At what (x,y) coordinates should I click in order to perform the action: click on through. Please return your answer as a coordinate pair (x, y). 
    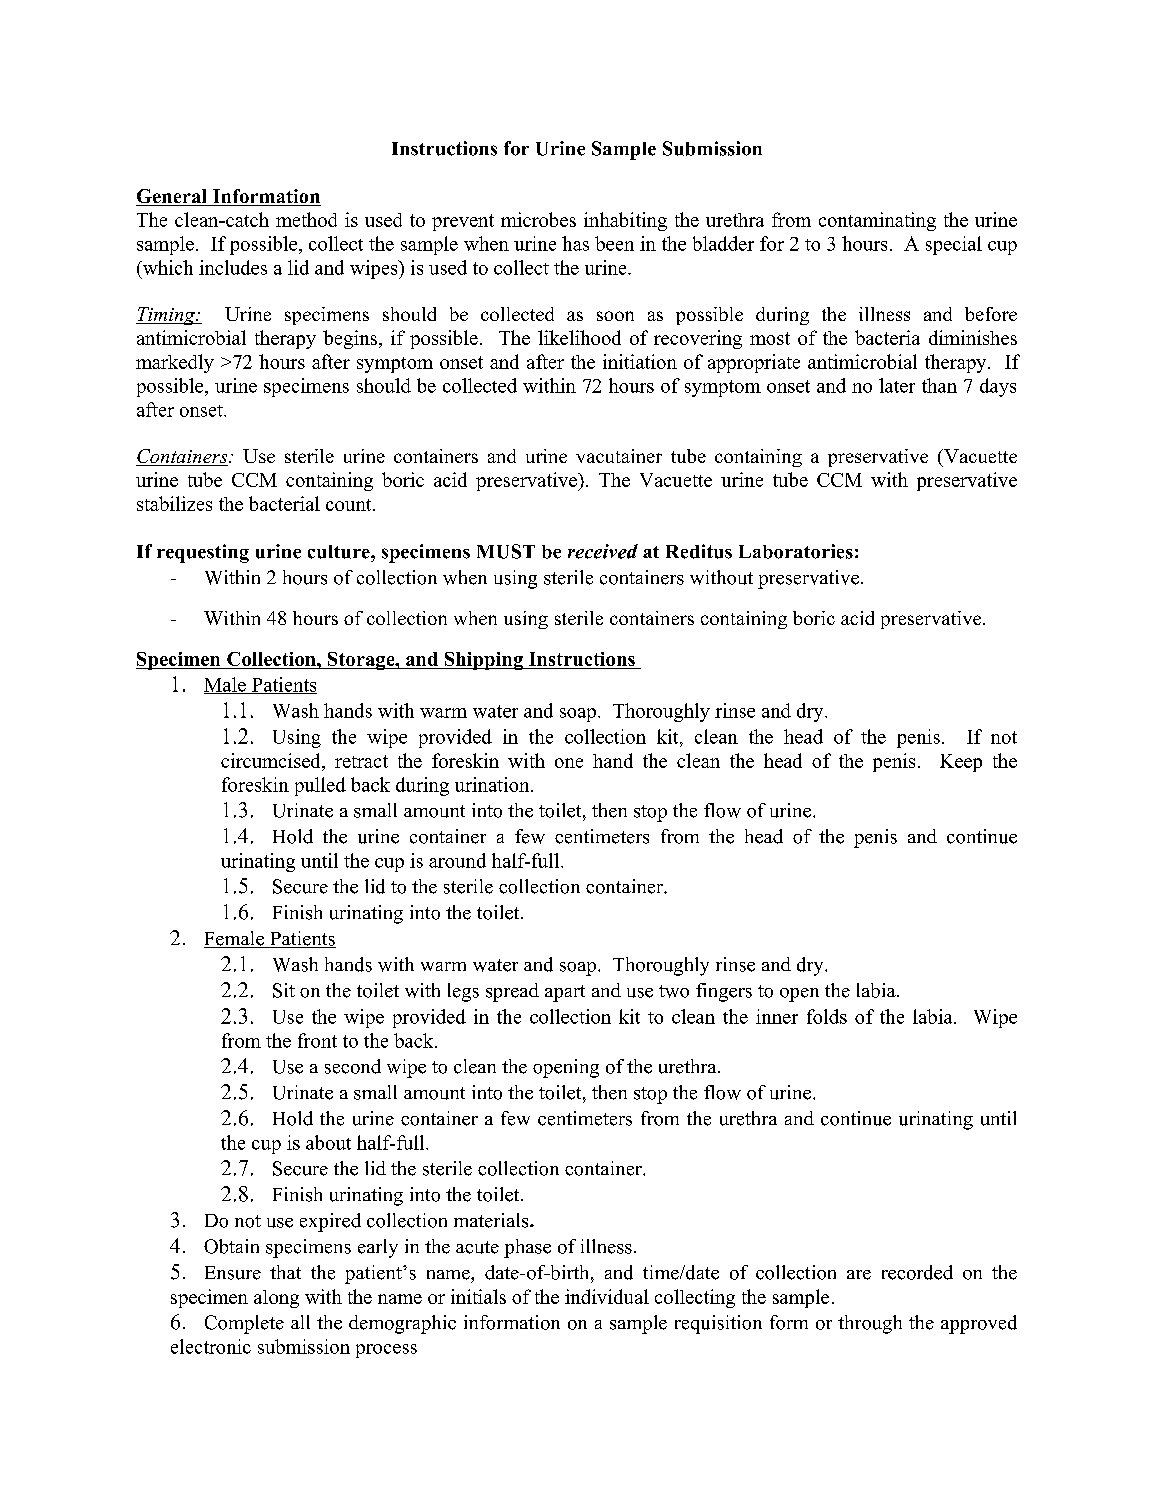
    Looking at the image, I should click on (870, 1324).
